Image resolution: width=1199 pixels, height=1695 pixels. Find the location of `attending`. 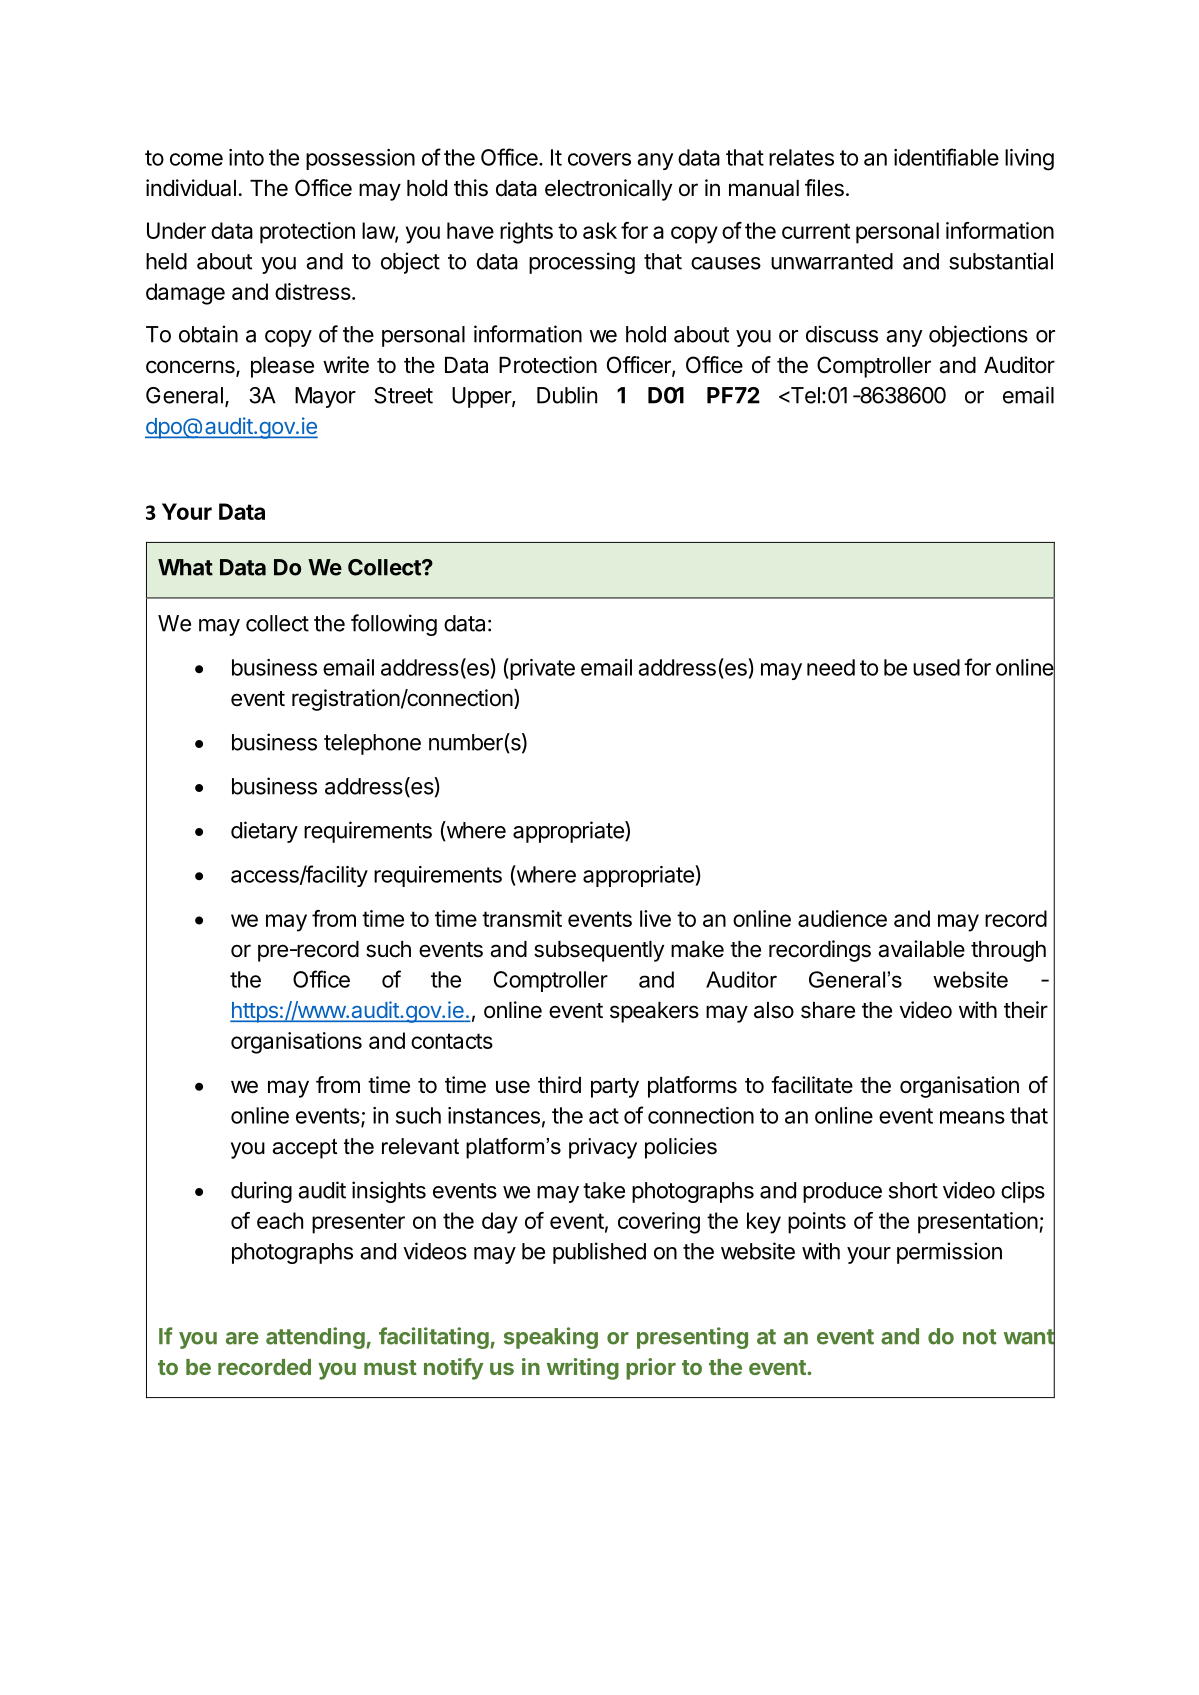

attending is located at coordinates (316, 1338).
